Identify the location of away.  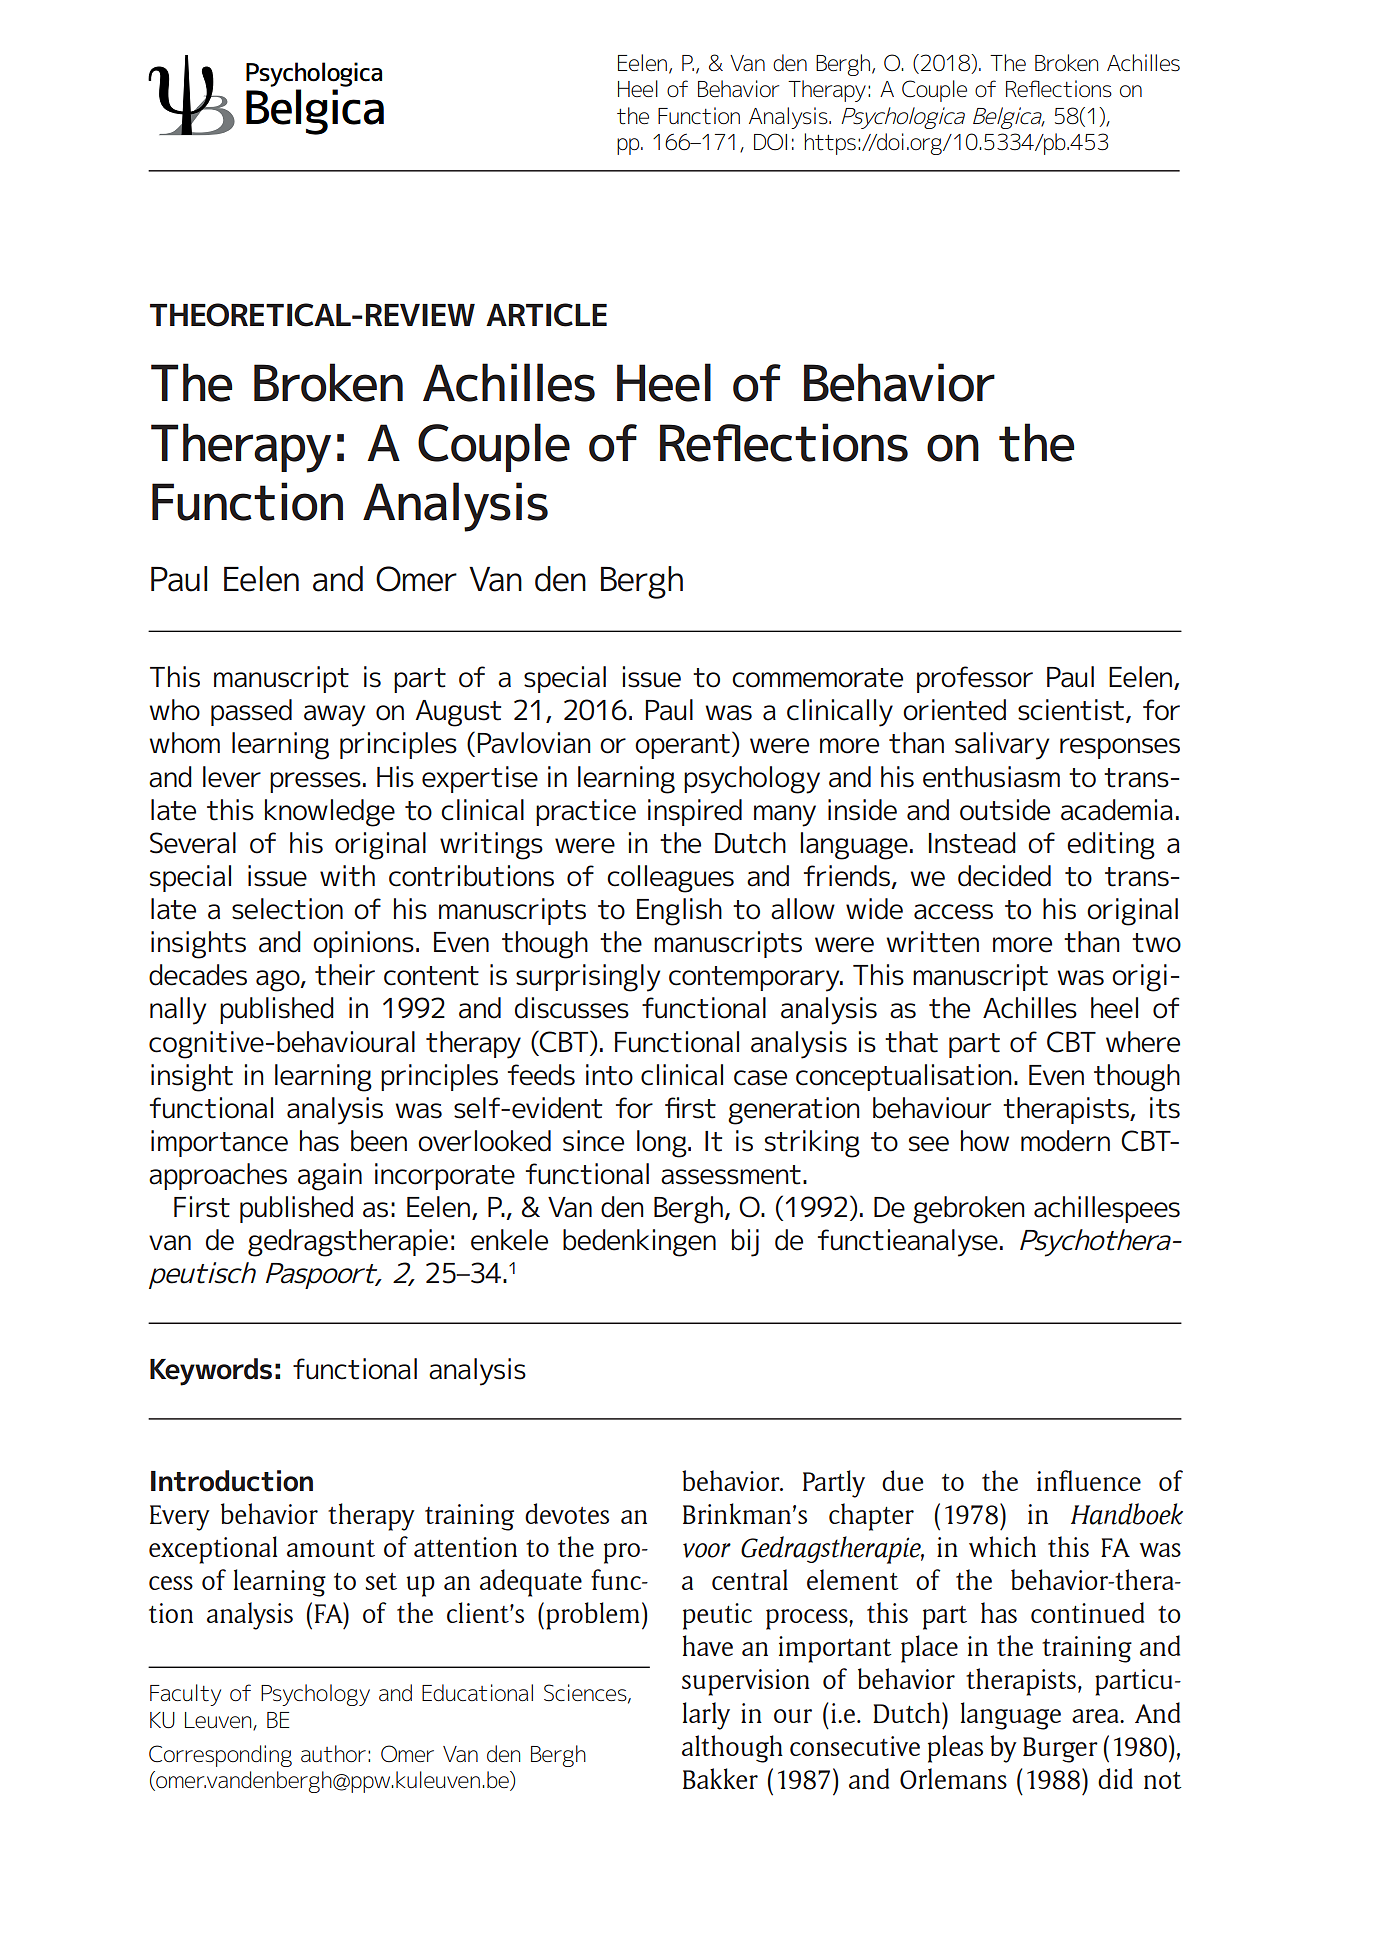
(334, 716).
